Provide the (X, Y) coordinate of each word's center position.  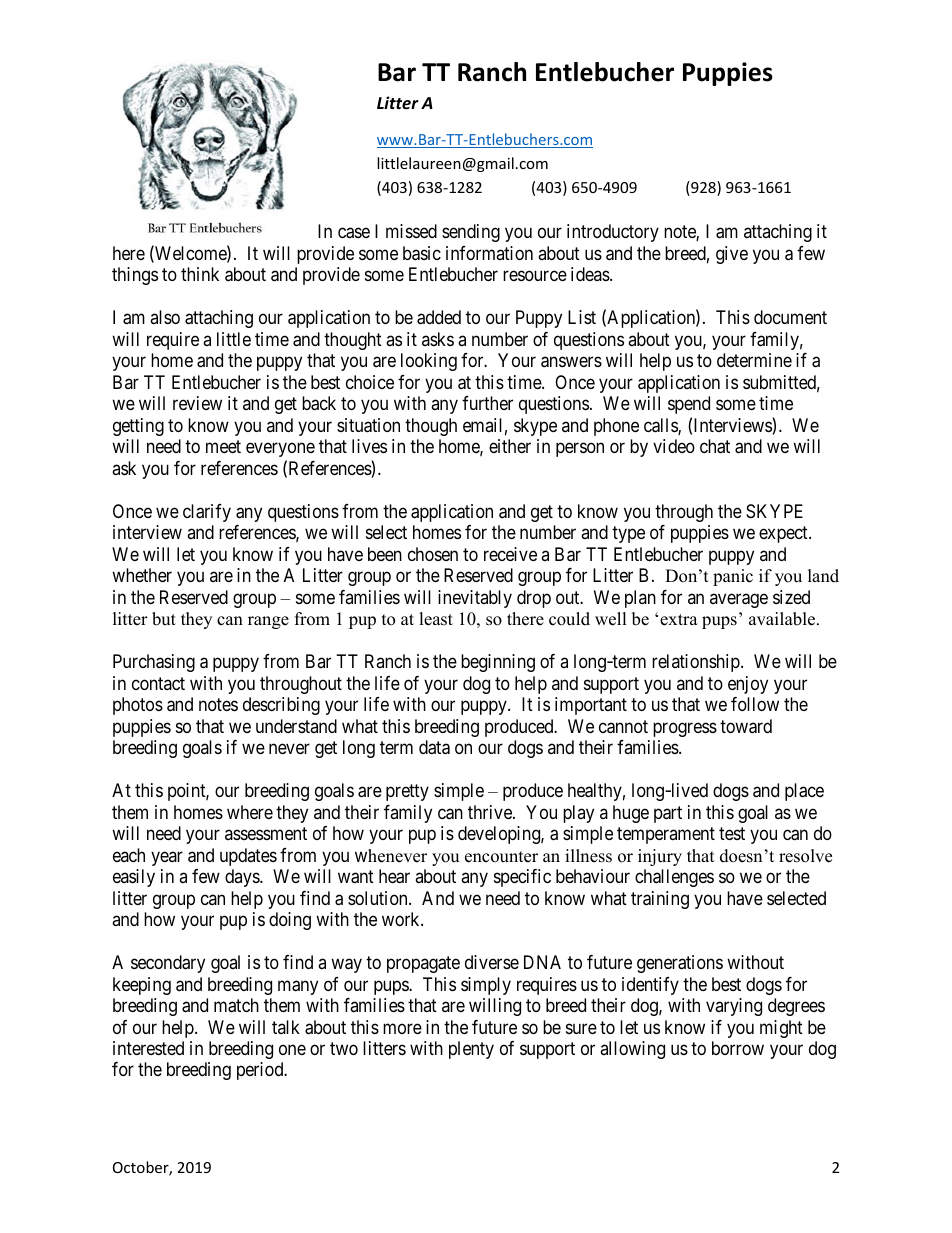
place (804, 792)
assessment (266, 833)
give (732, 255)
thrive (491, 812)
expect (784, 535)
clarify (207, 513)
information (489, 253)
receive (510, 554)
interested (148, 1048)
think (200, 274)
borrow (738, 1048)
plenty (471, 1050)
